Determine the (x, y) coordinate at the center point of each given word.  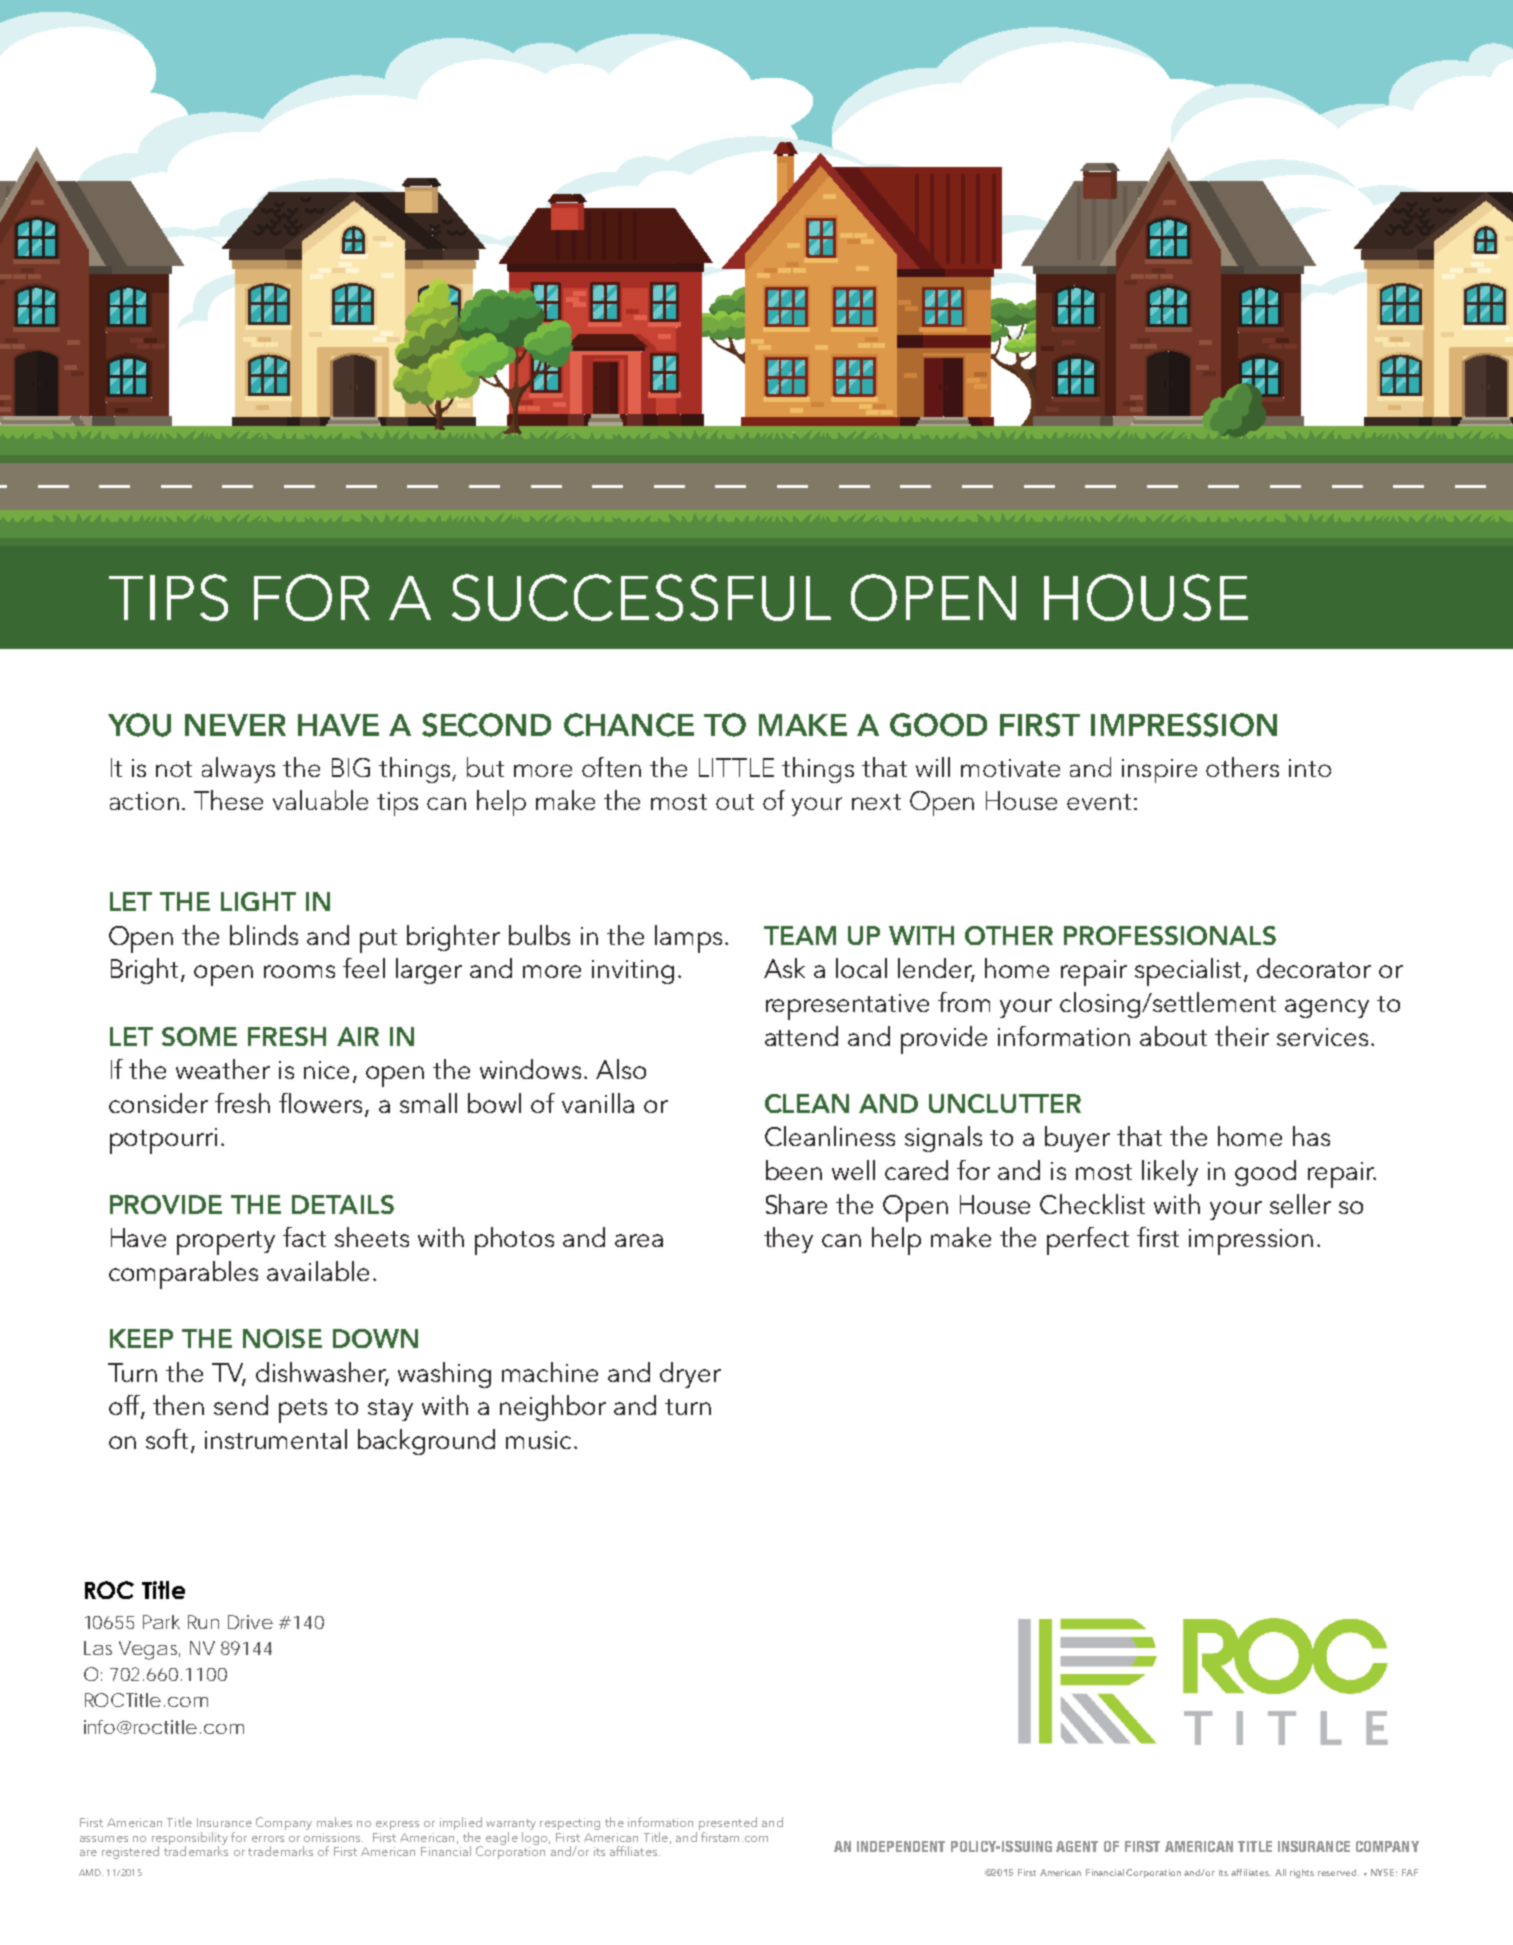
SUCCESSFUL (641, 597)
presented (728, 1825)
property (226, 1243)
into (1310, 768)
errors (268, 1839)
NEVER (235, 725)
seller (1300, 1204)
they (788, 1240)
